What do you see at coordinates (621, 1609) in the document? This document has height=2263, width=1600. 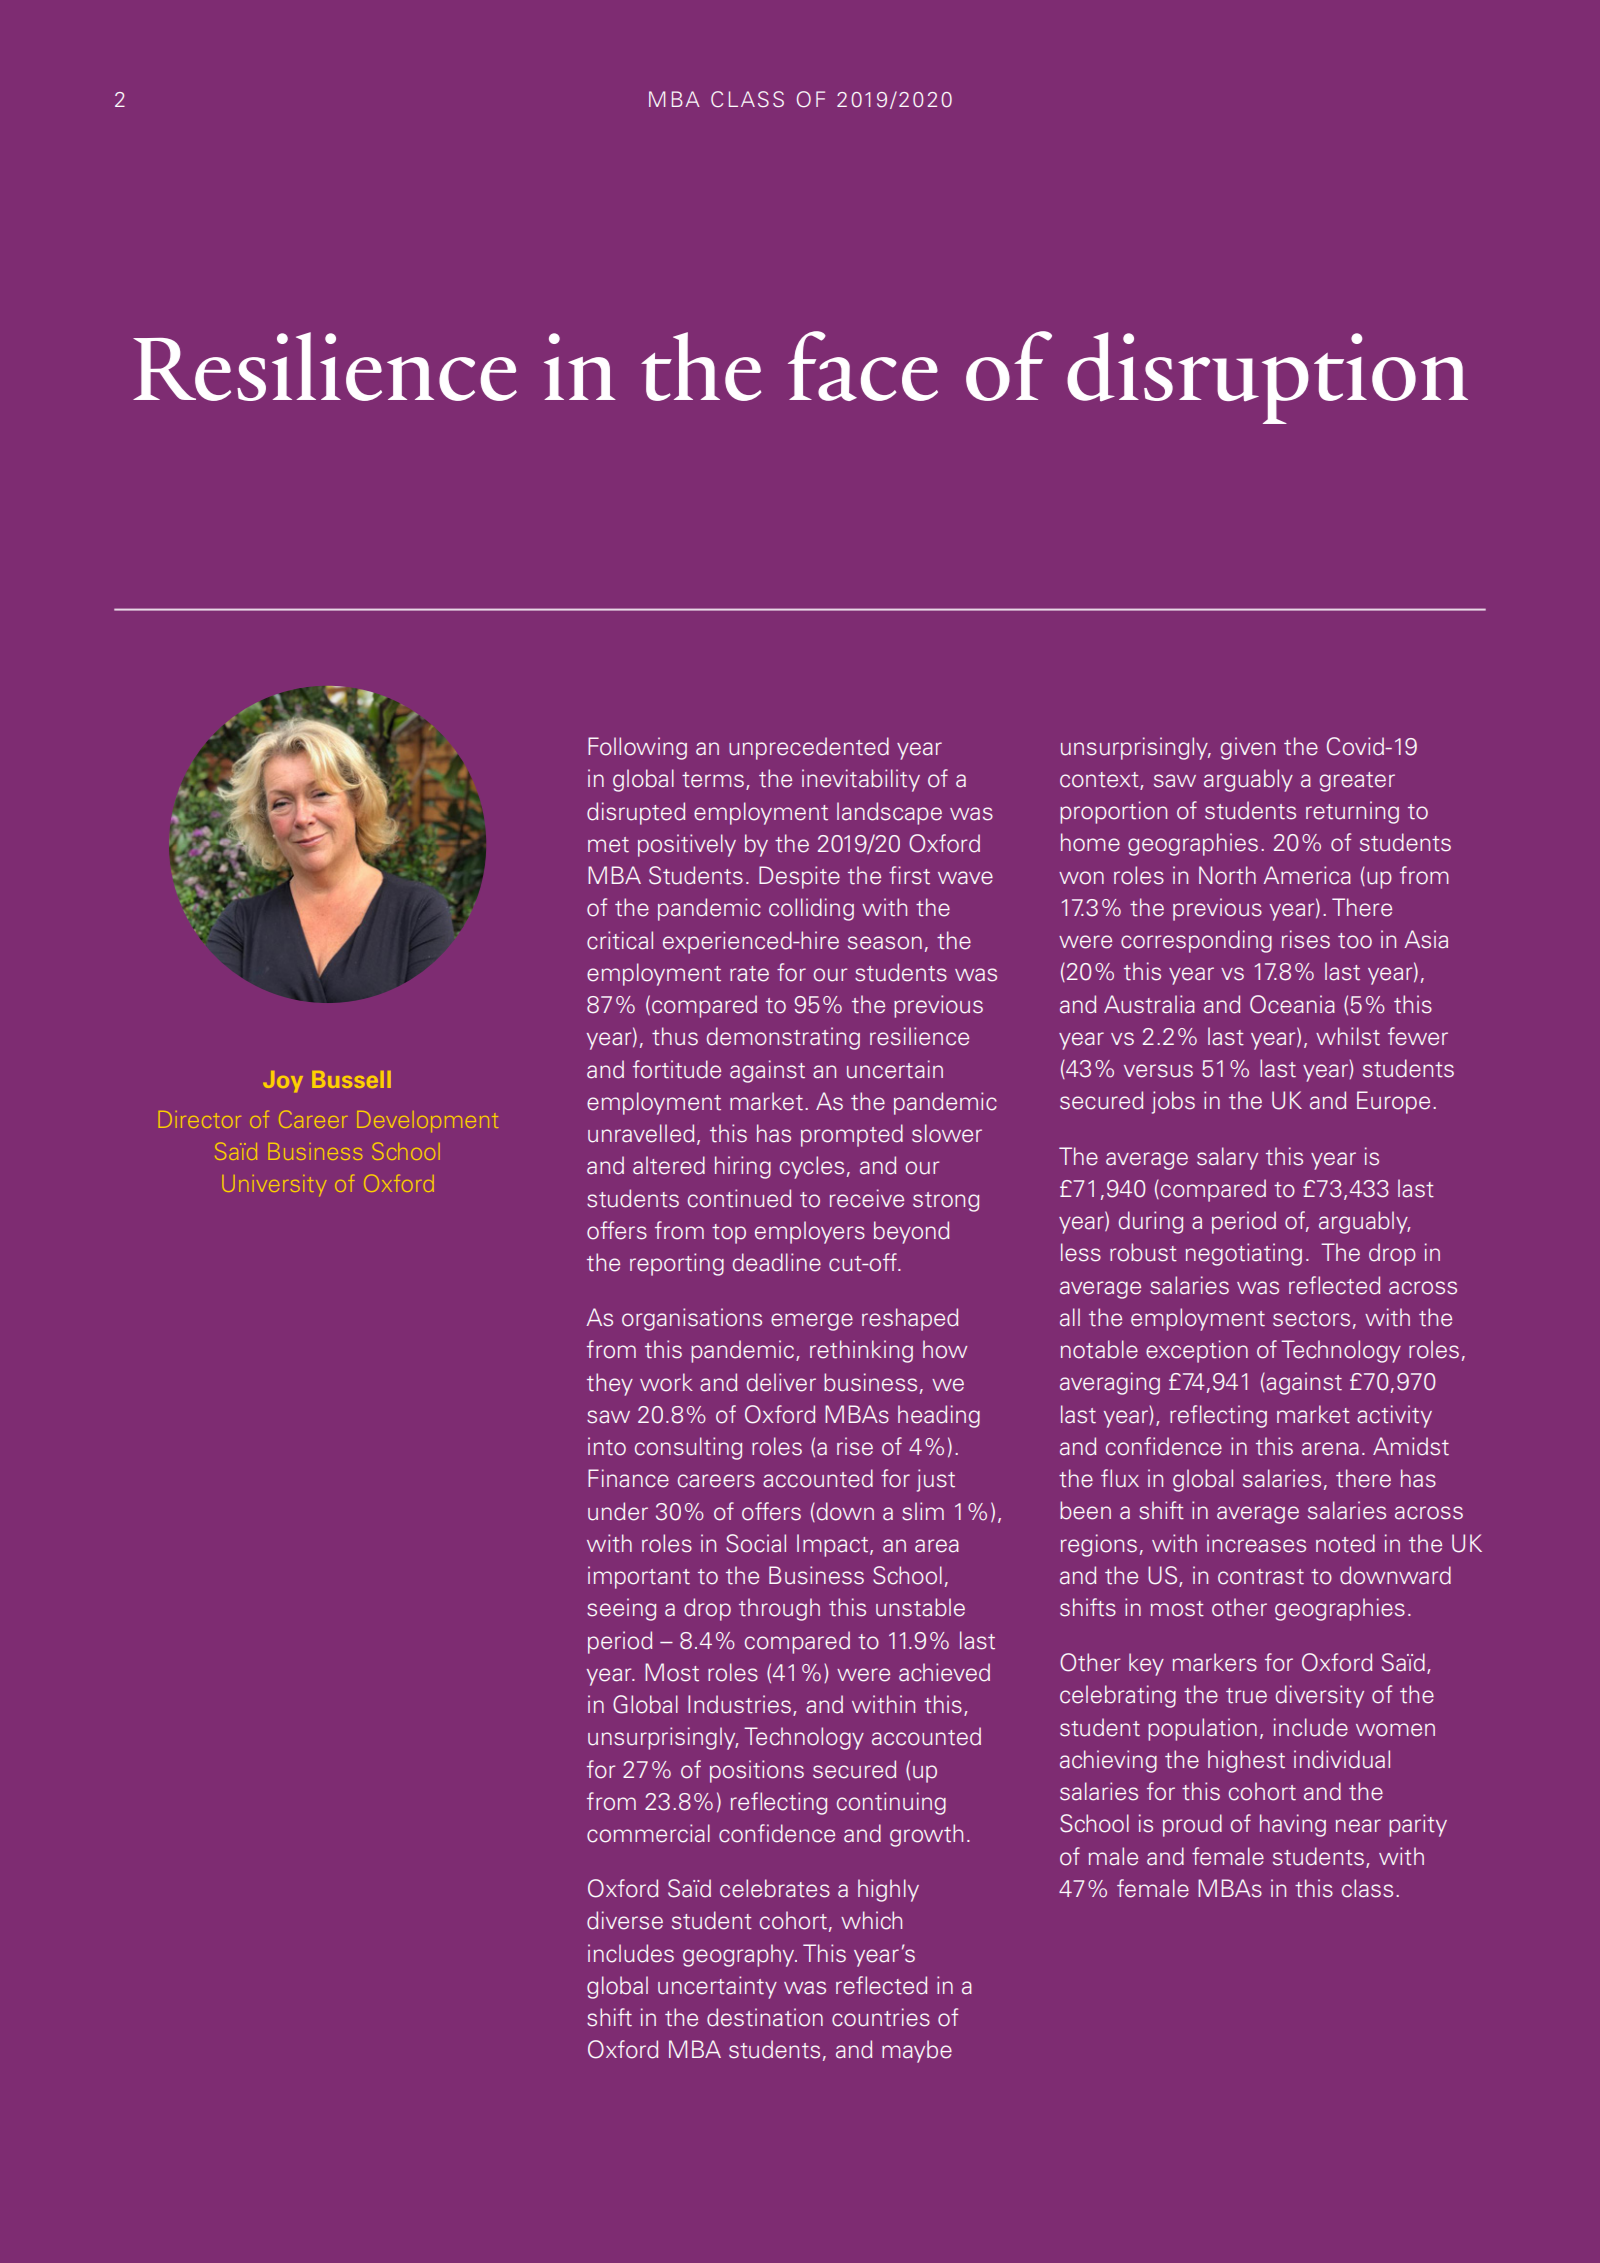 I see `seeing` at bounding box center [621, 1609].
